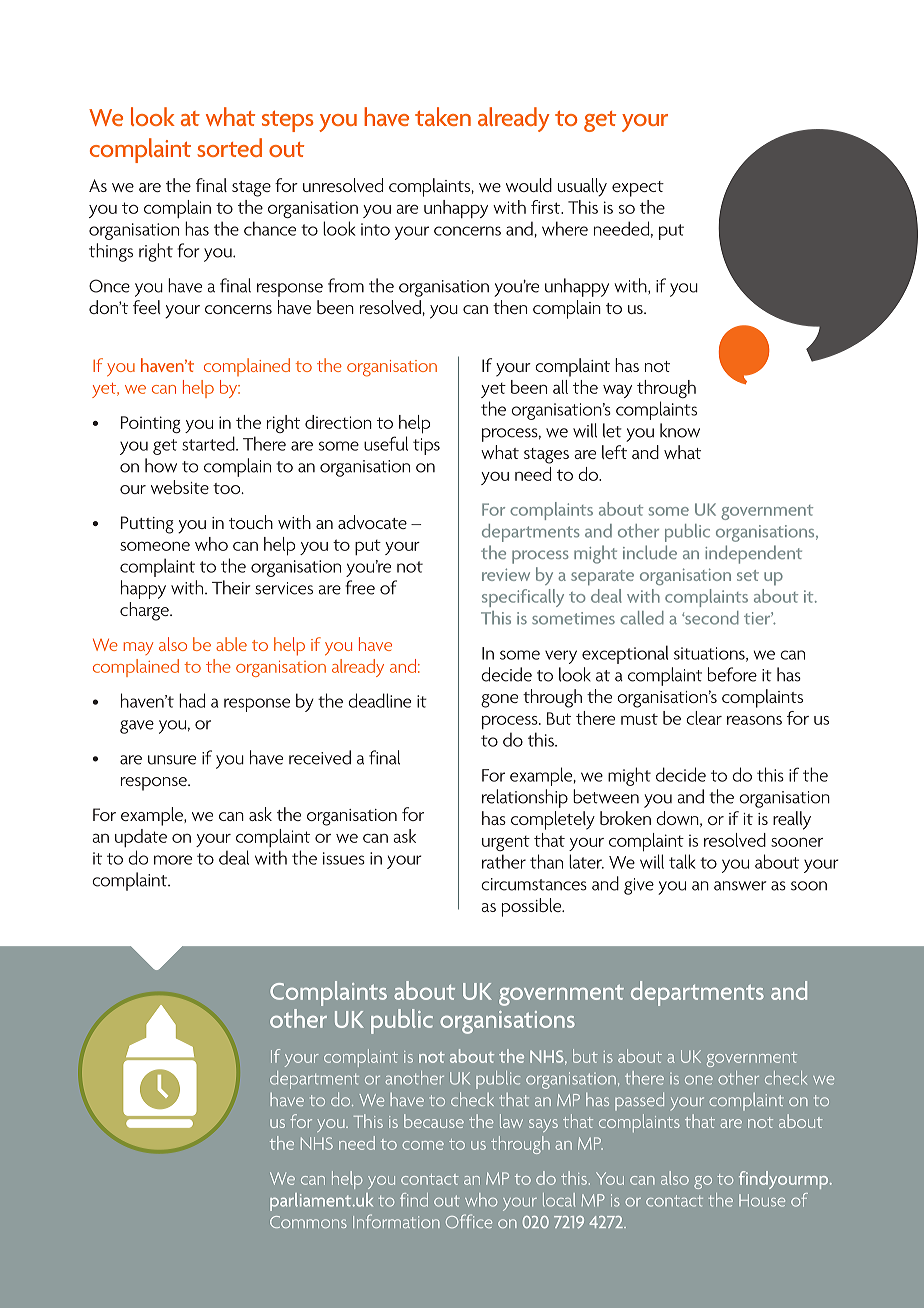  What do you see at coordinates (426, 446) in the screenshot?
I see `tips` at bounding box center [426, 446].
